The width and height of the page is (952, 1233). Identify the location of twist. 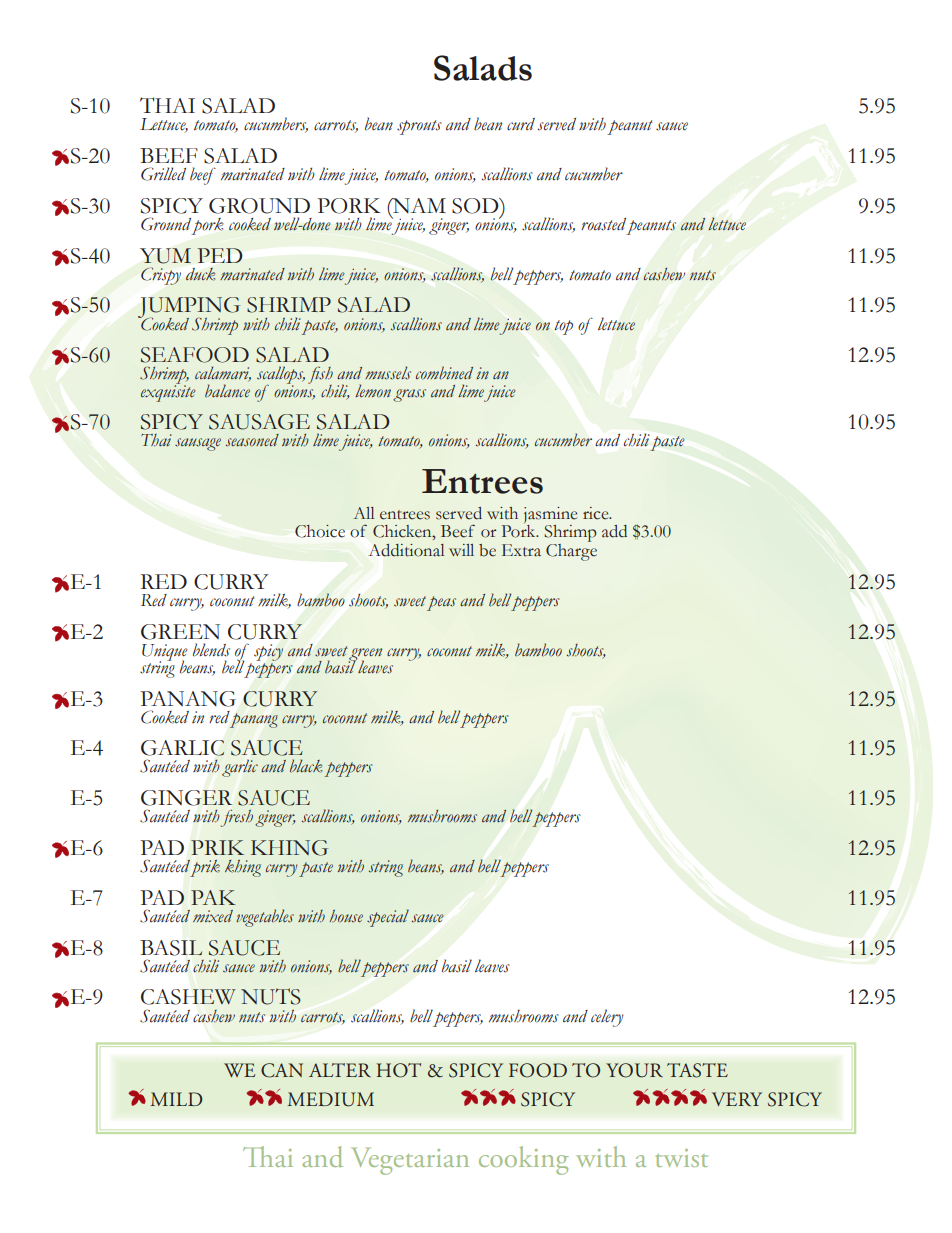
(682, 1158).
